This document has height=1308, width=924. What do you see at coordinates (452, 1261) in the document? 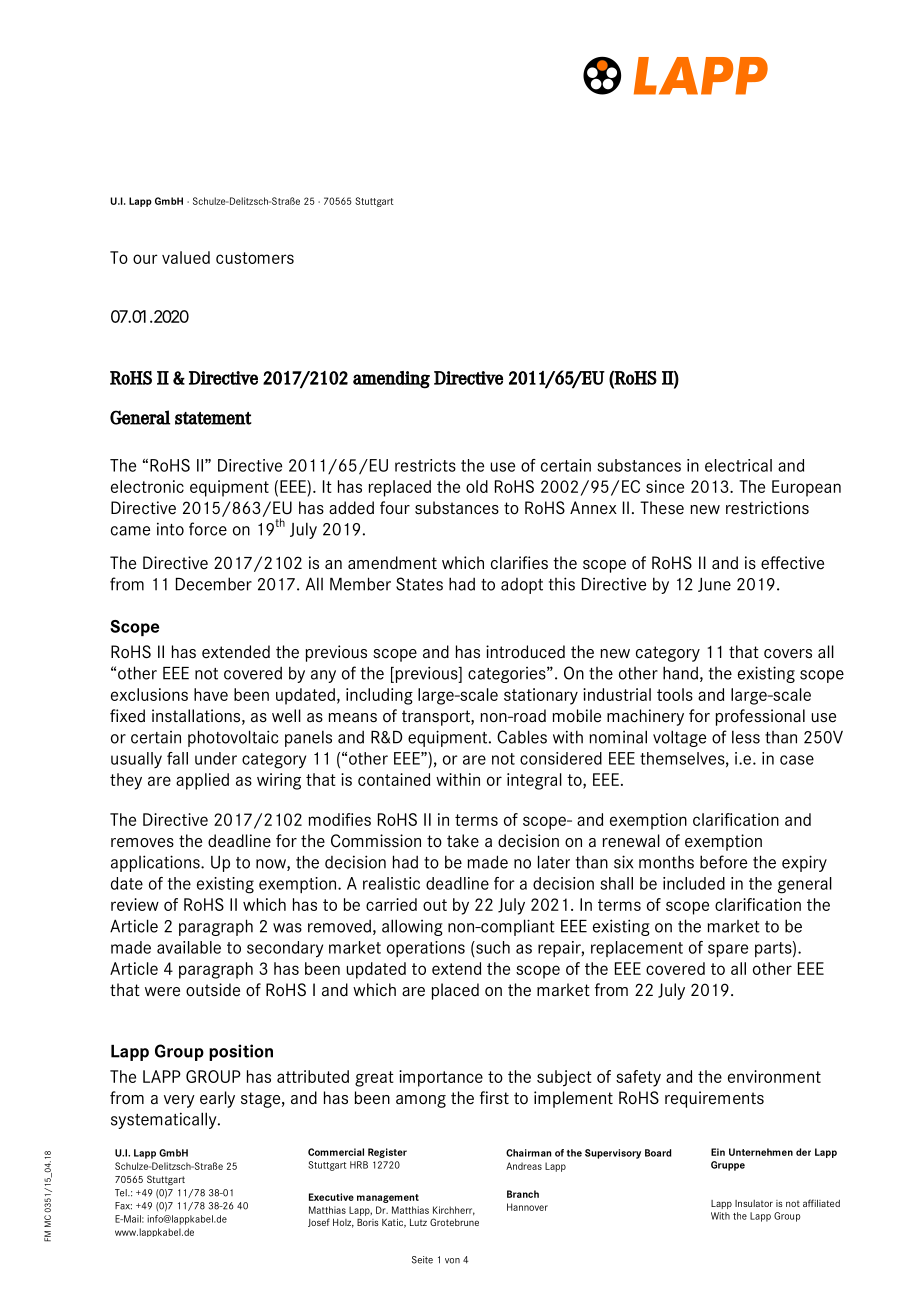
I see `von` at bounding box center [452, 1261].
